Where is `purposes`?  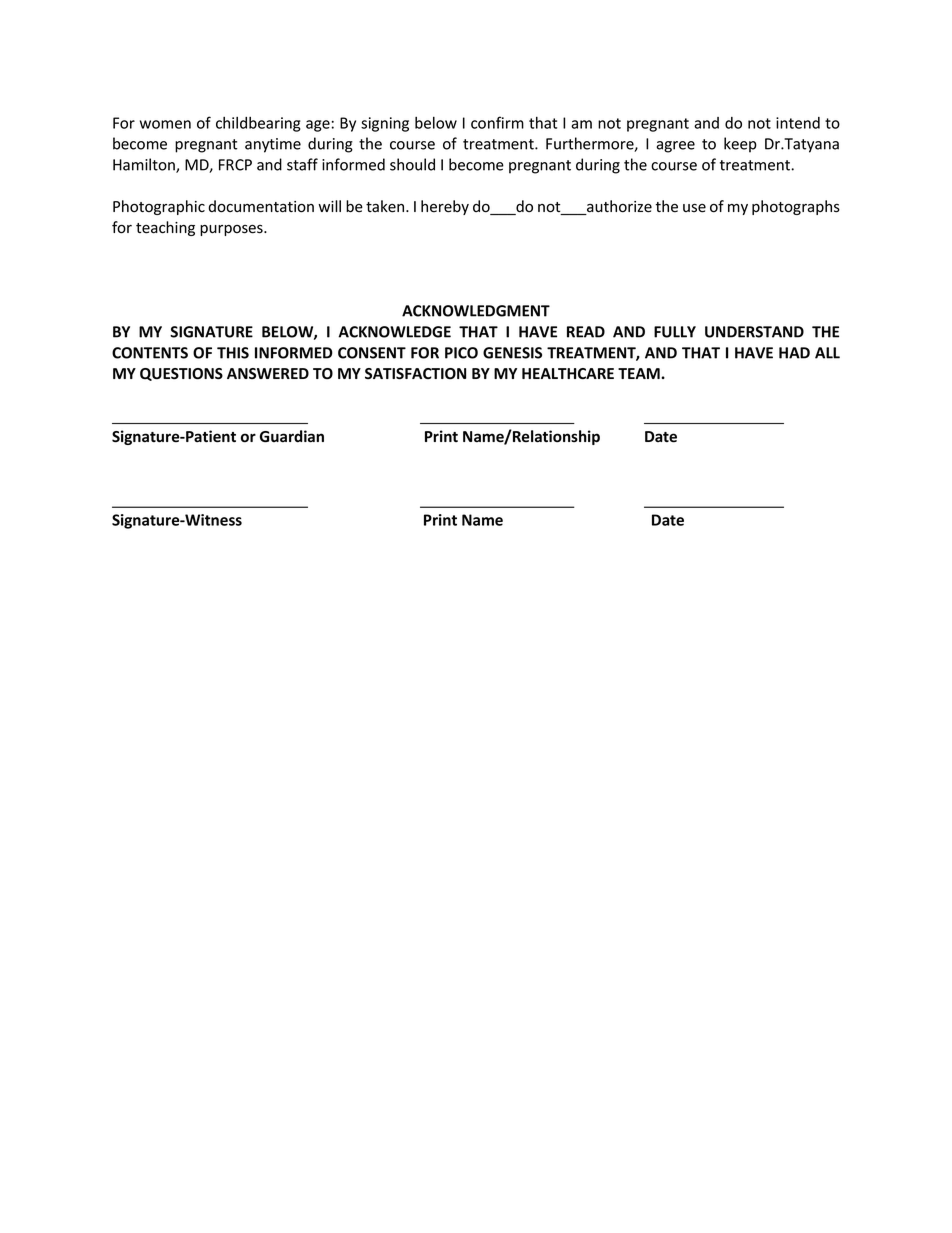
purposes is located at coordinates (232, 230).
